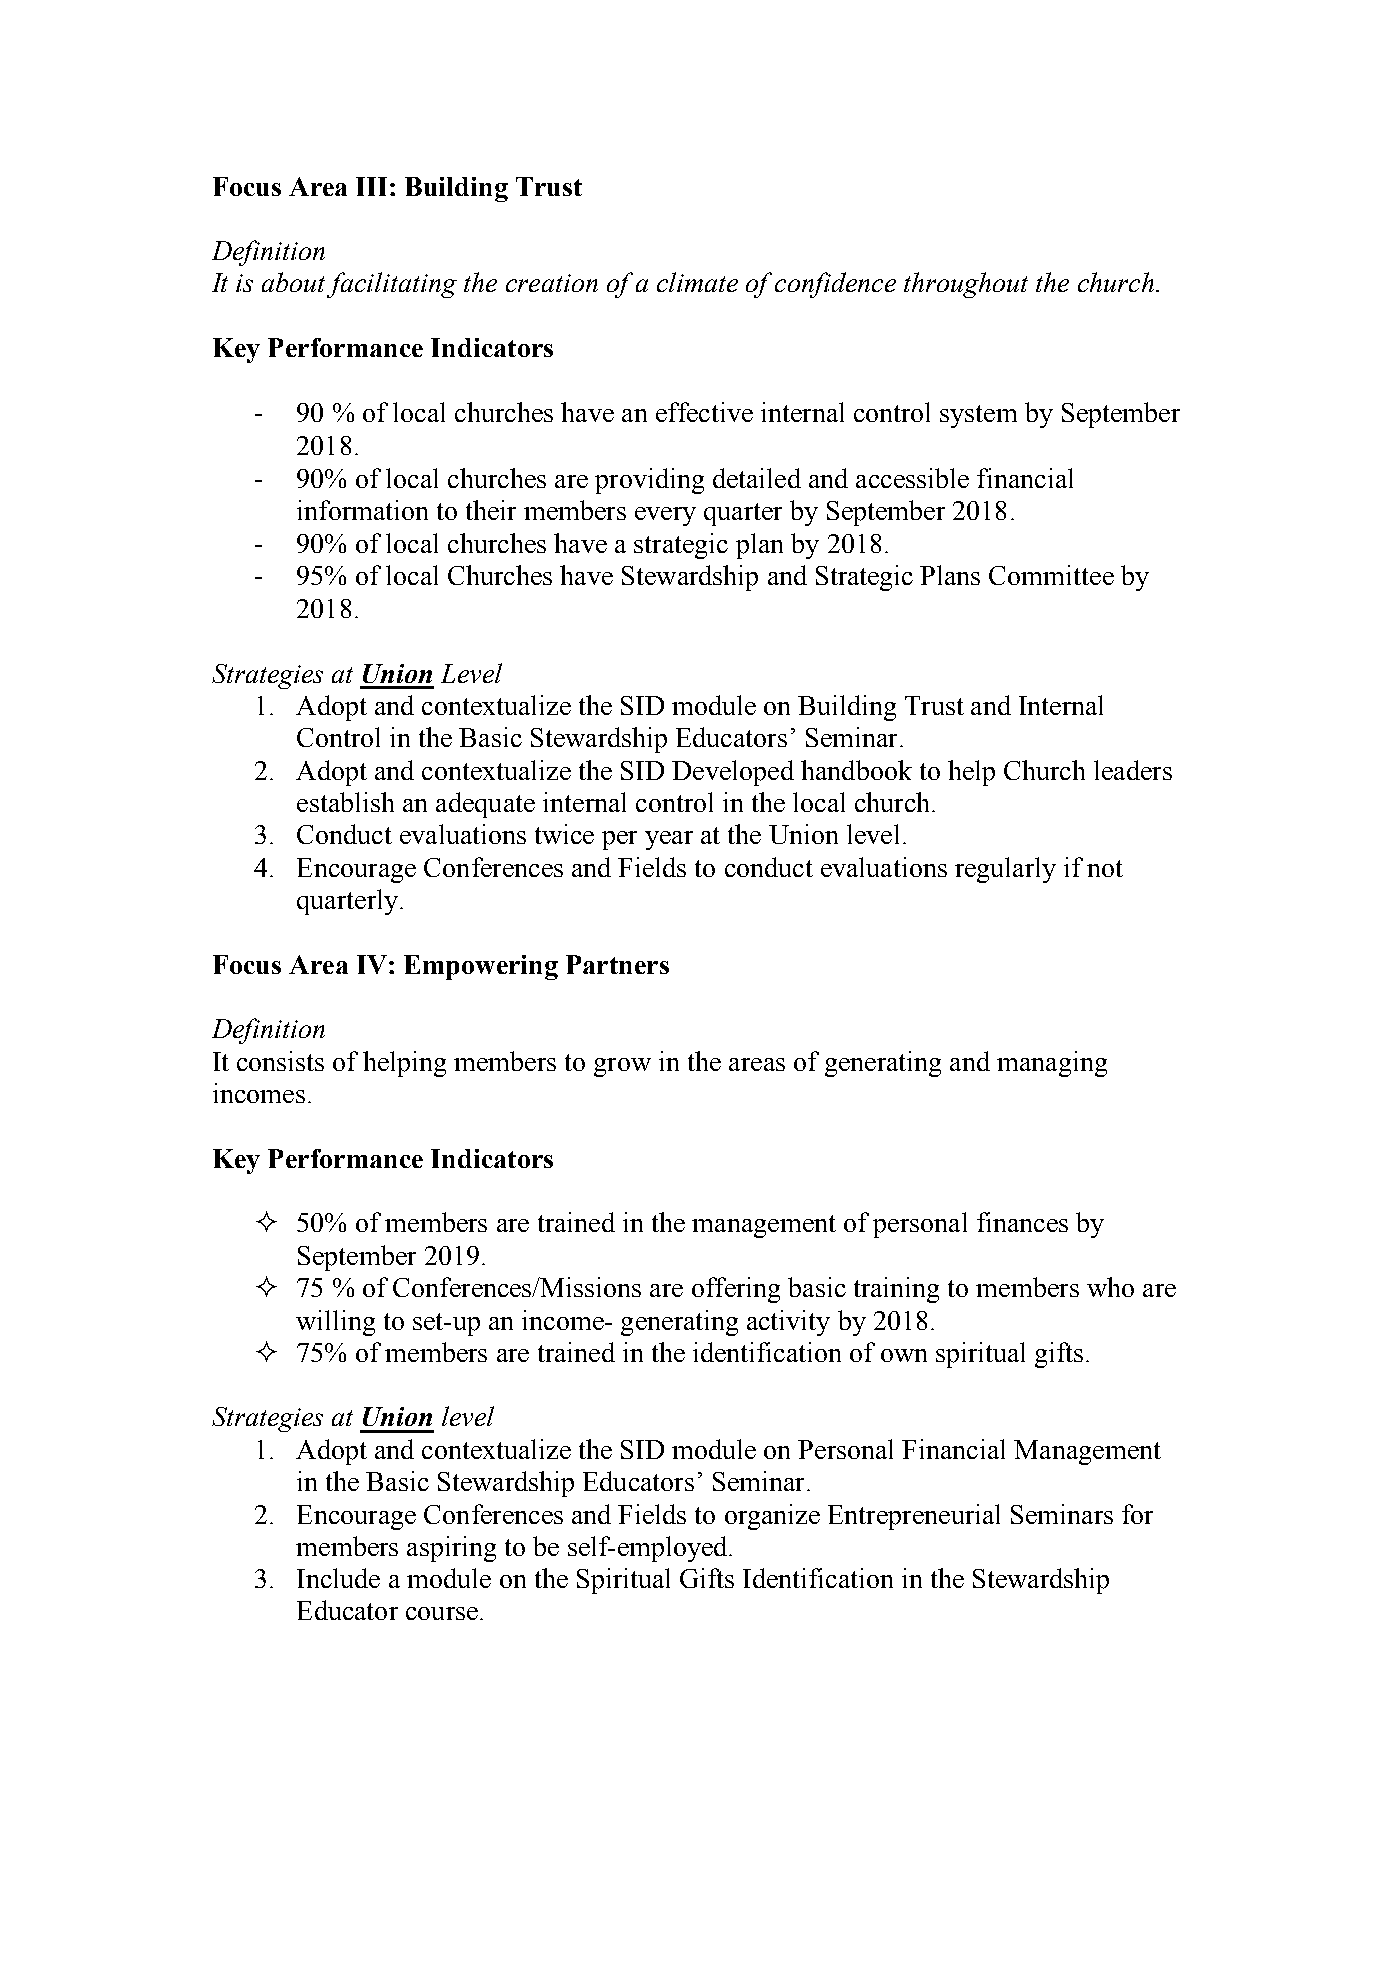 The image size is (1395, 1973). Describe the element at coordinates (1052, 1064) in the page. I see `managing` at that location.
